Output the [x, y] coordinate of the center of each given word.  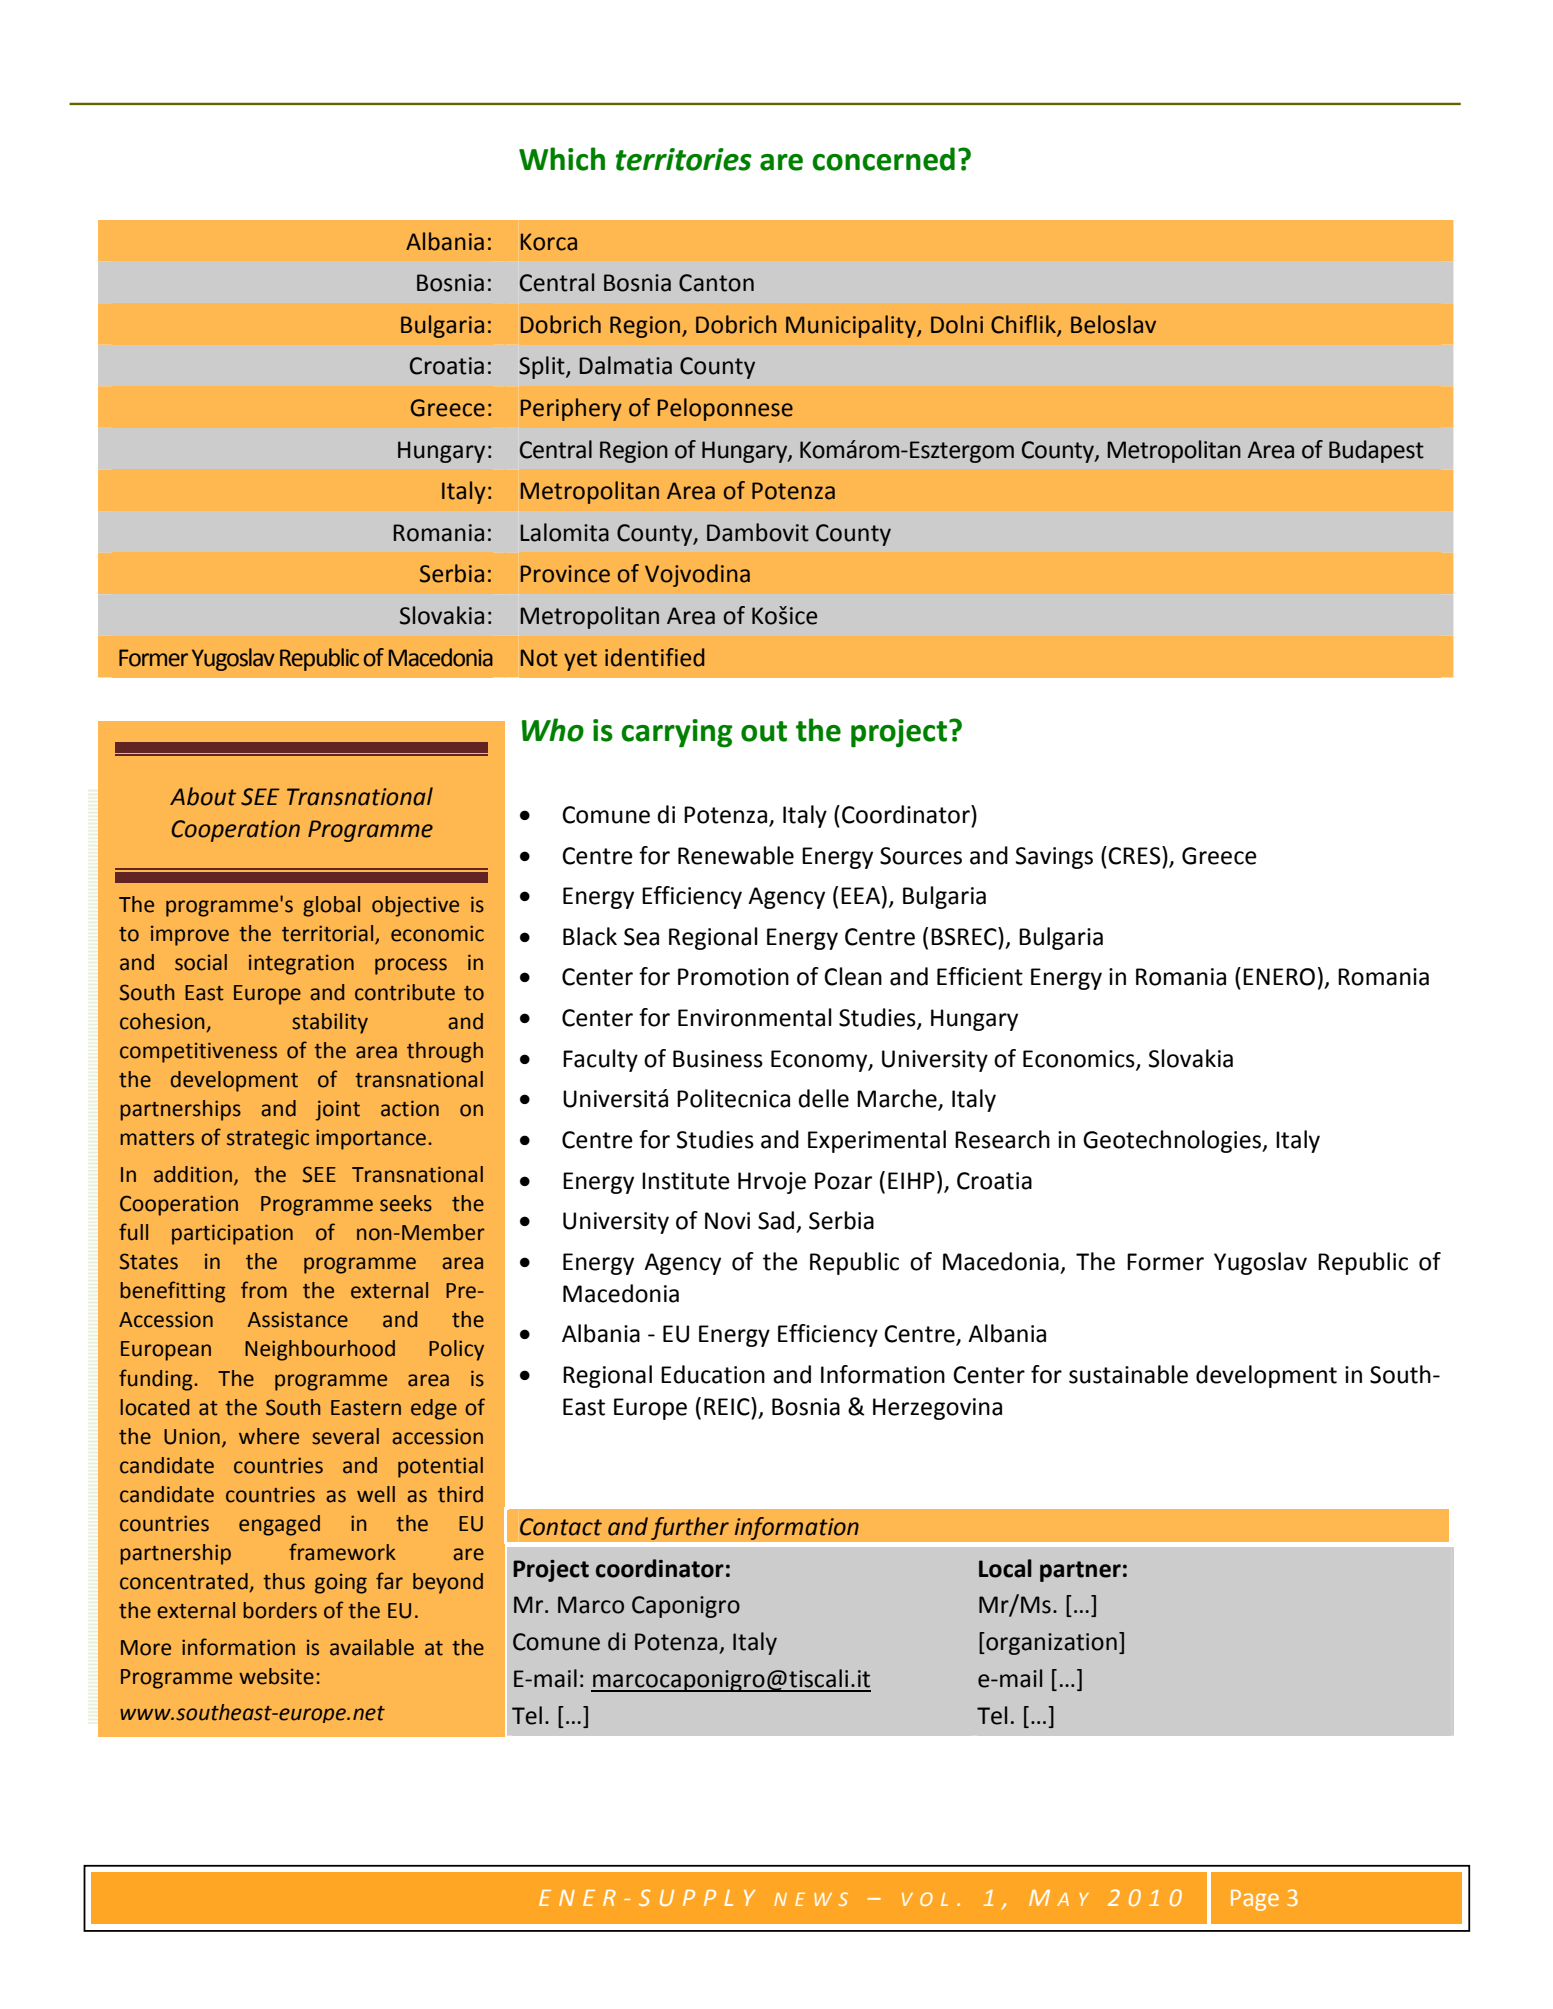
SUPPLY [697, 1897]
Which [562, 159]
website [276, 1676]
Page [1255, 1900]
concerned [883, 159]
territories [684, 159]
